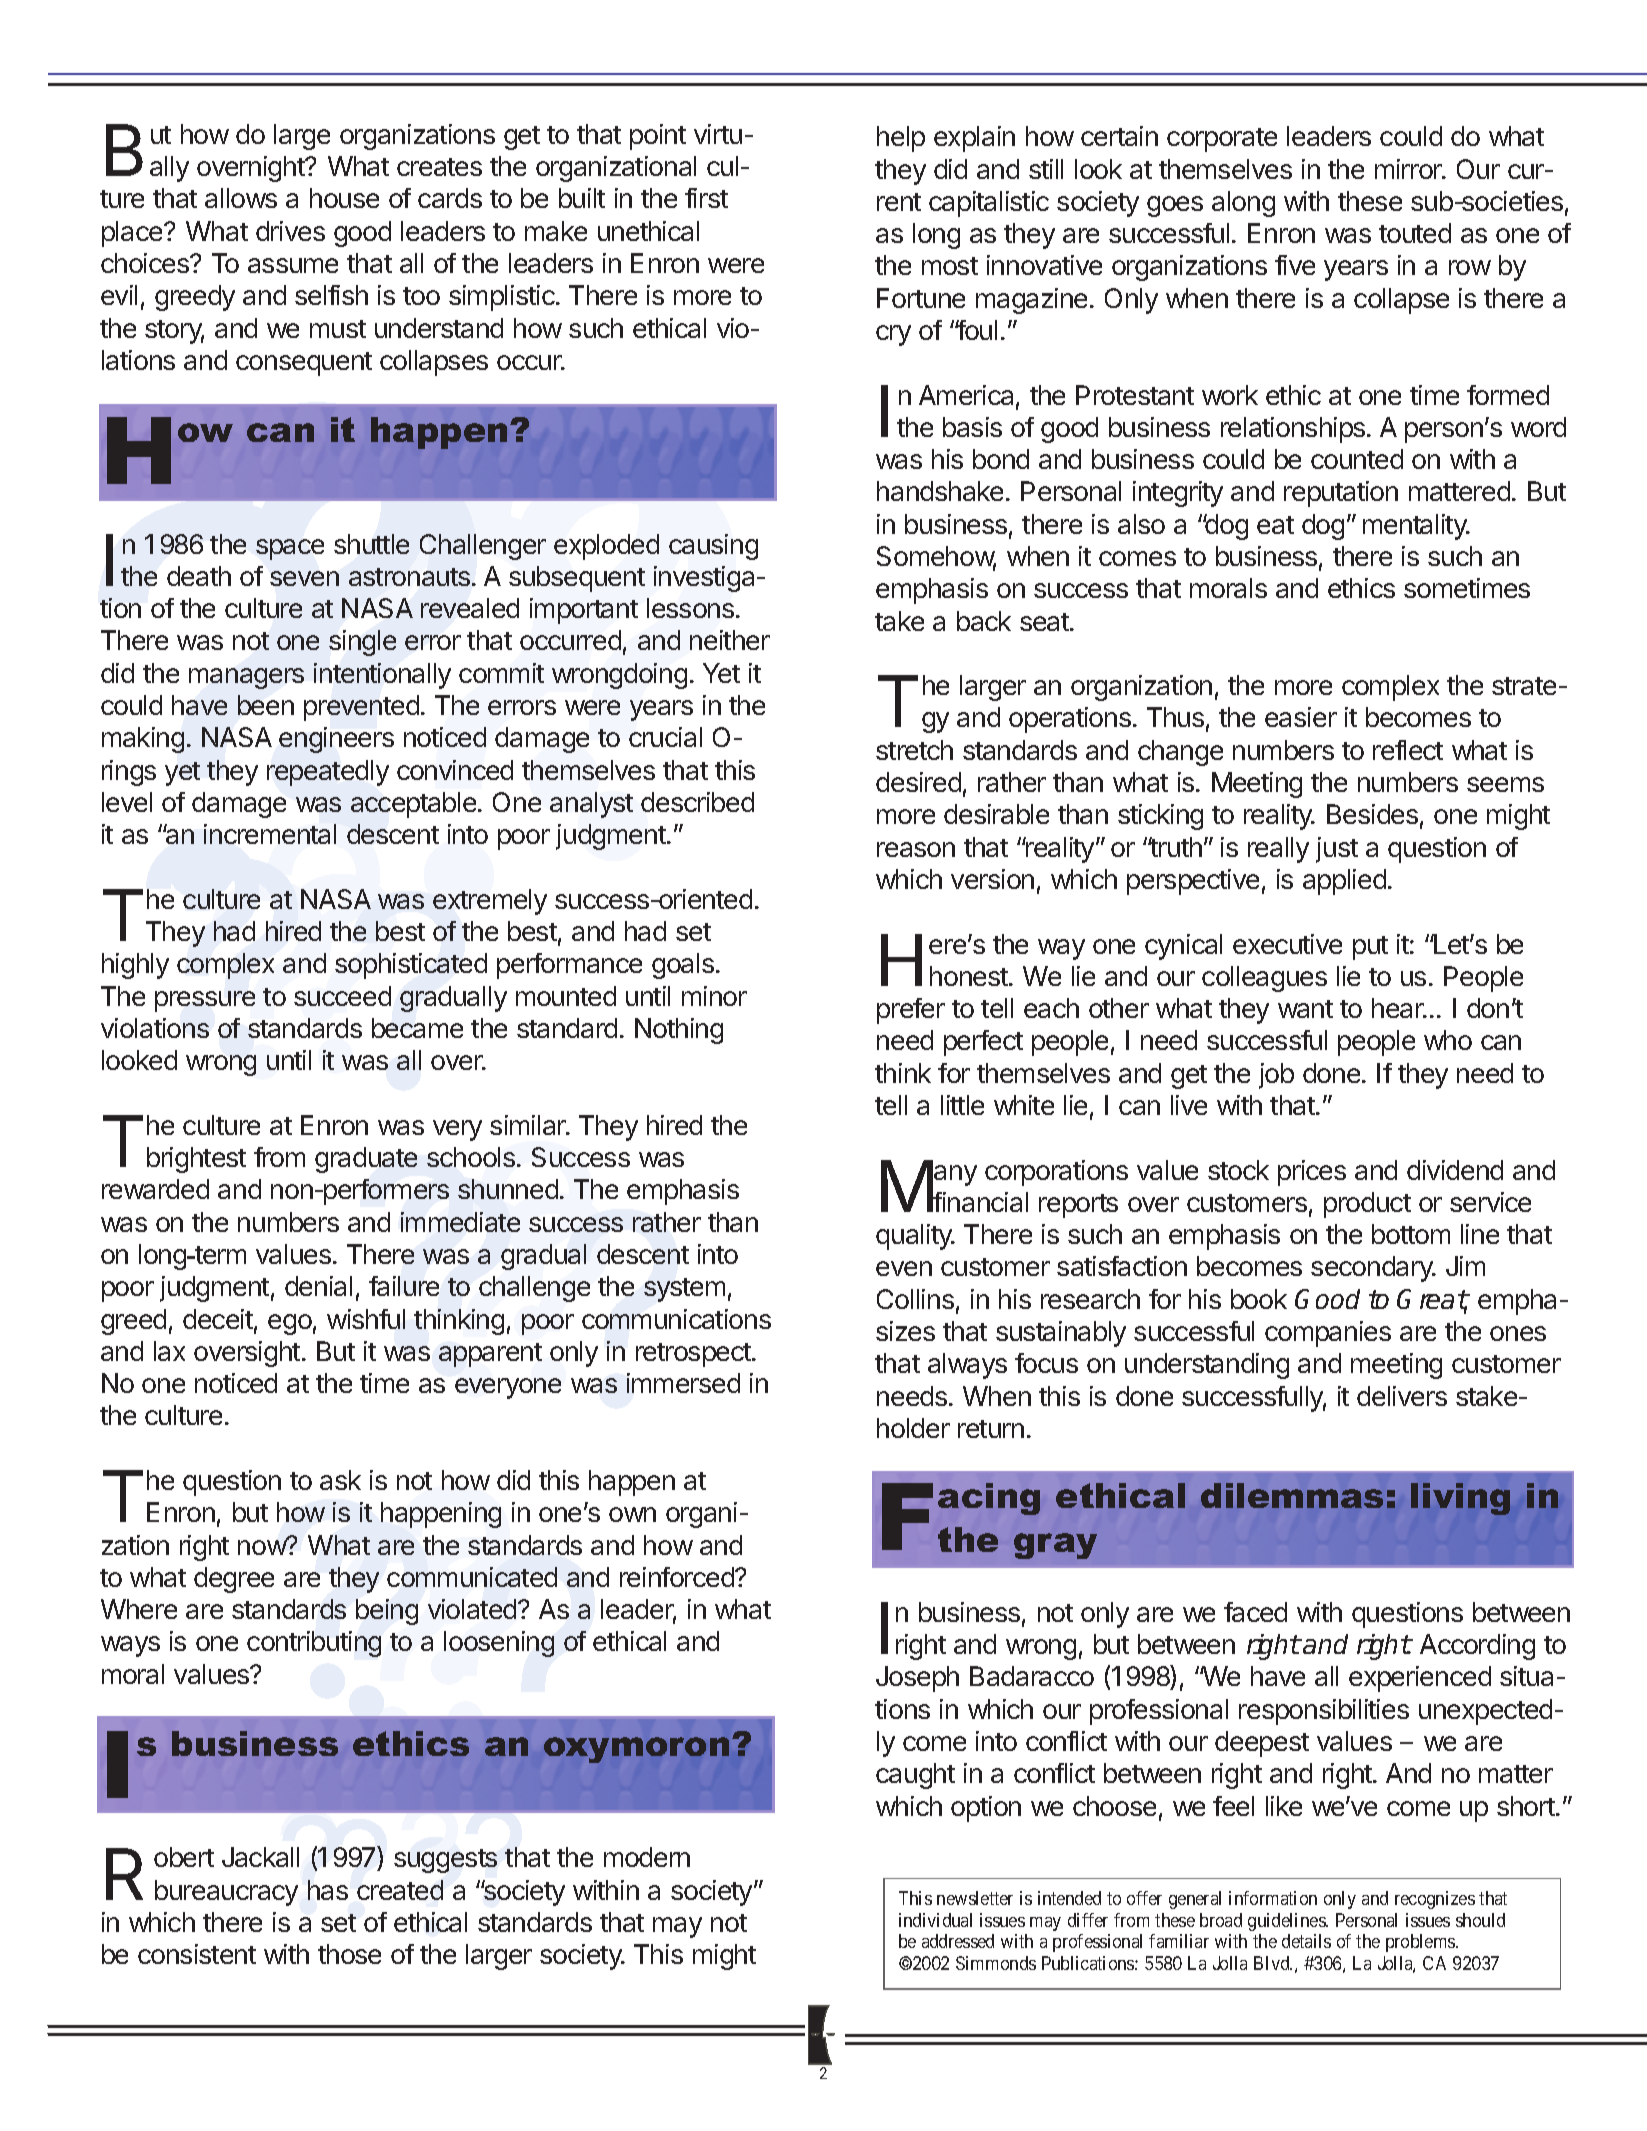 The height and width of the image is (2131, 1647). I want to click on individual, so click(935, 1920).
